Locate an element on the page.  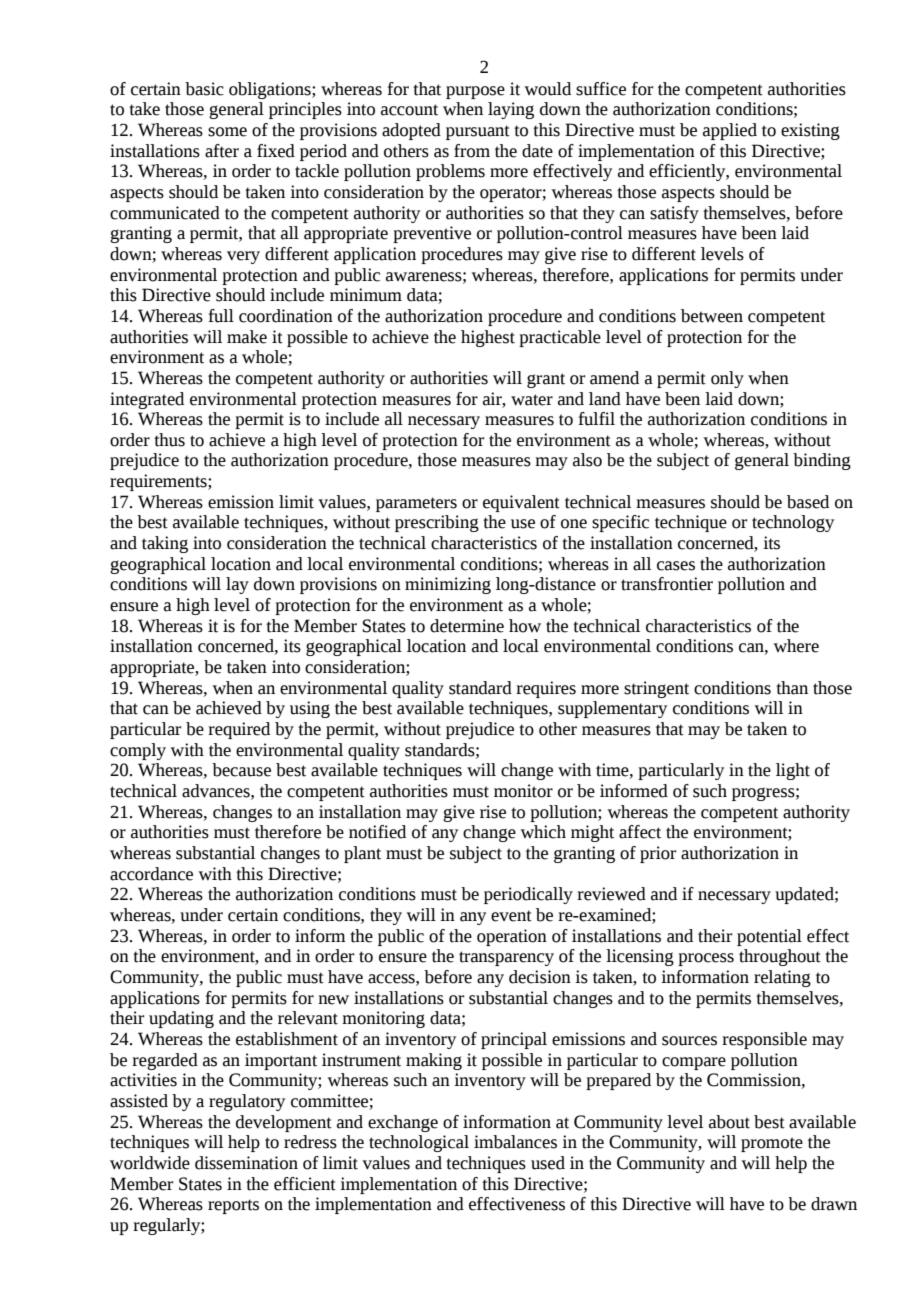
dissemination is located at coordinates (246, 1163).
